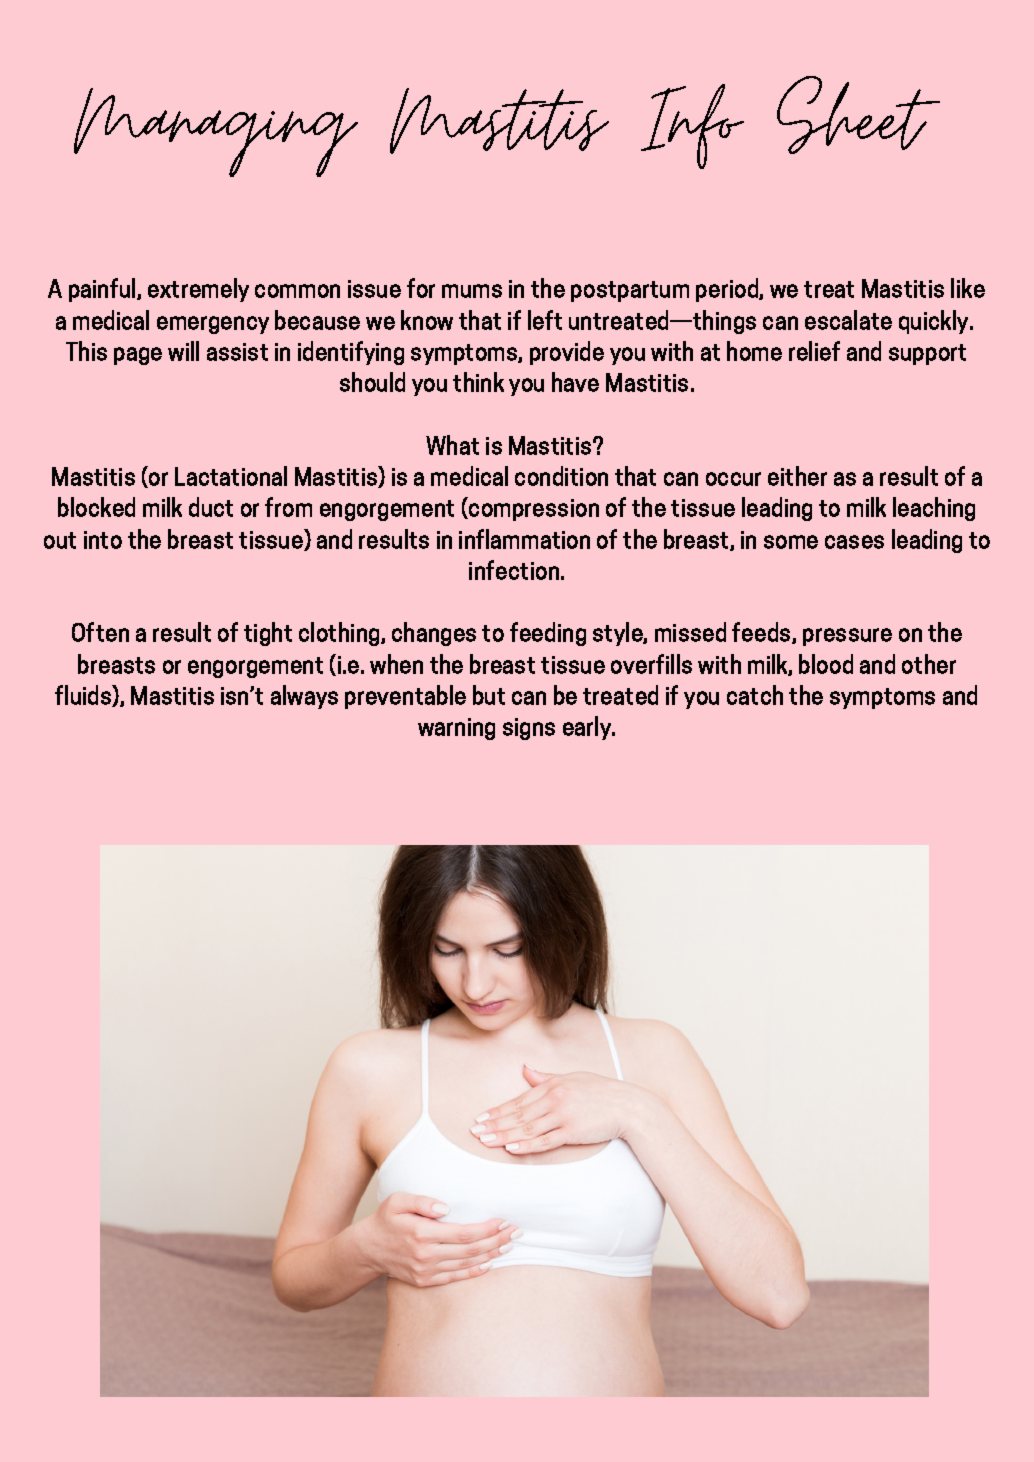 The width and height of the screenshot is (1034, 1462). I want to click on Info, so click(692, 126).
